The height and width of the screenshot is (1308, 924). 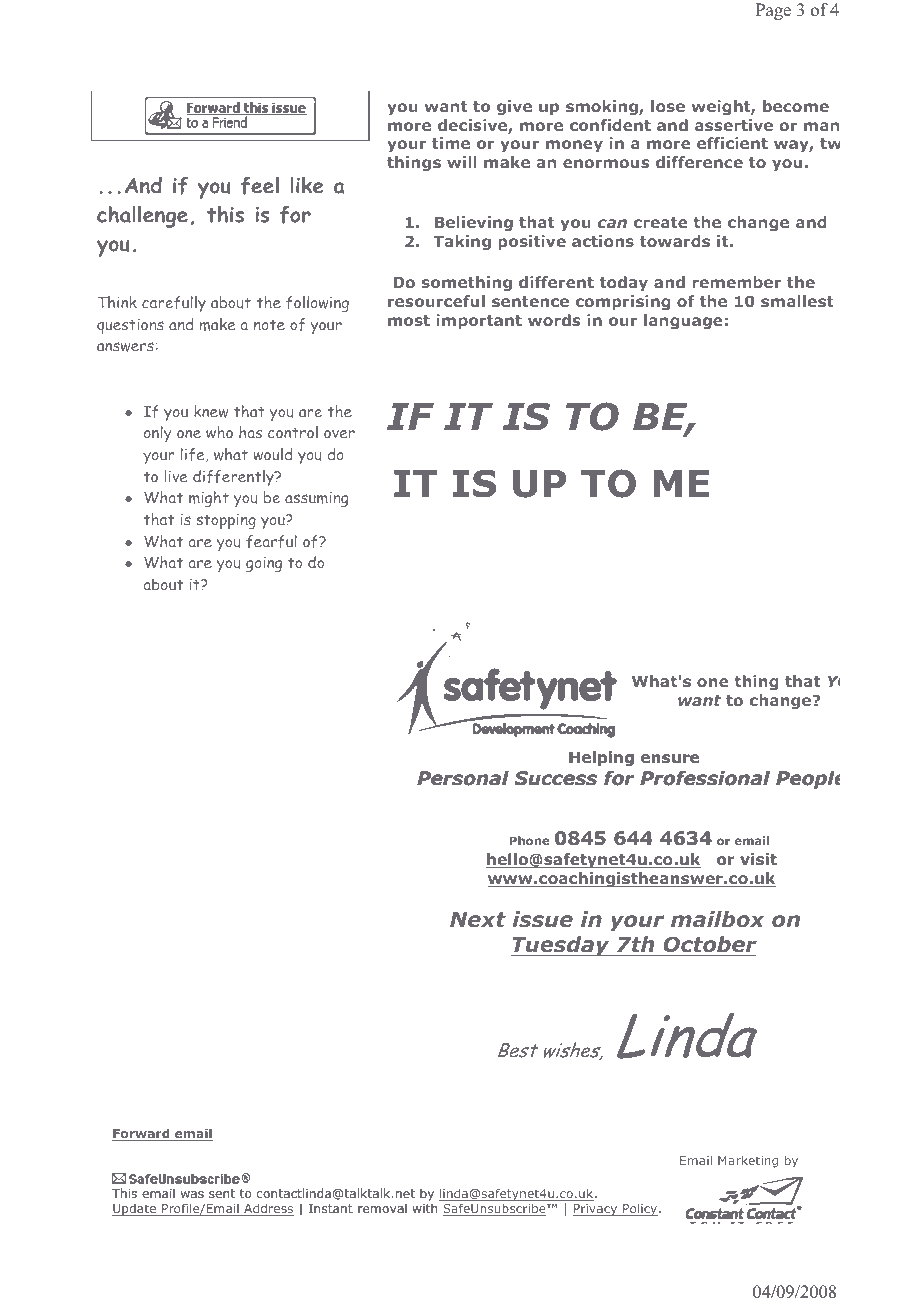 I want to click on Page, so click(x=773, y=11).
